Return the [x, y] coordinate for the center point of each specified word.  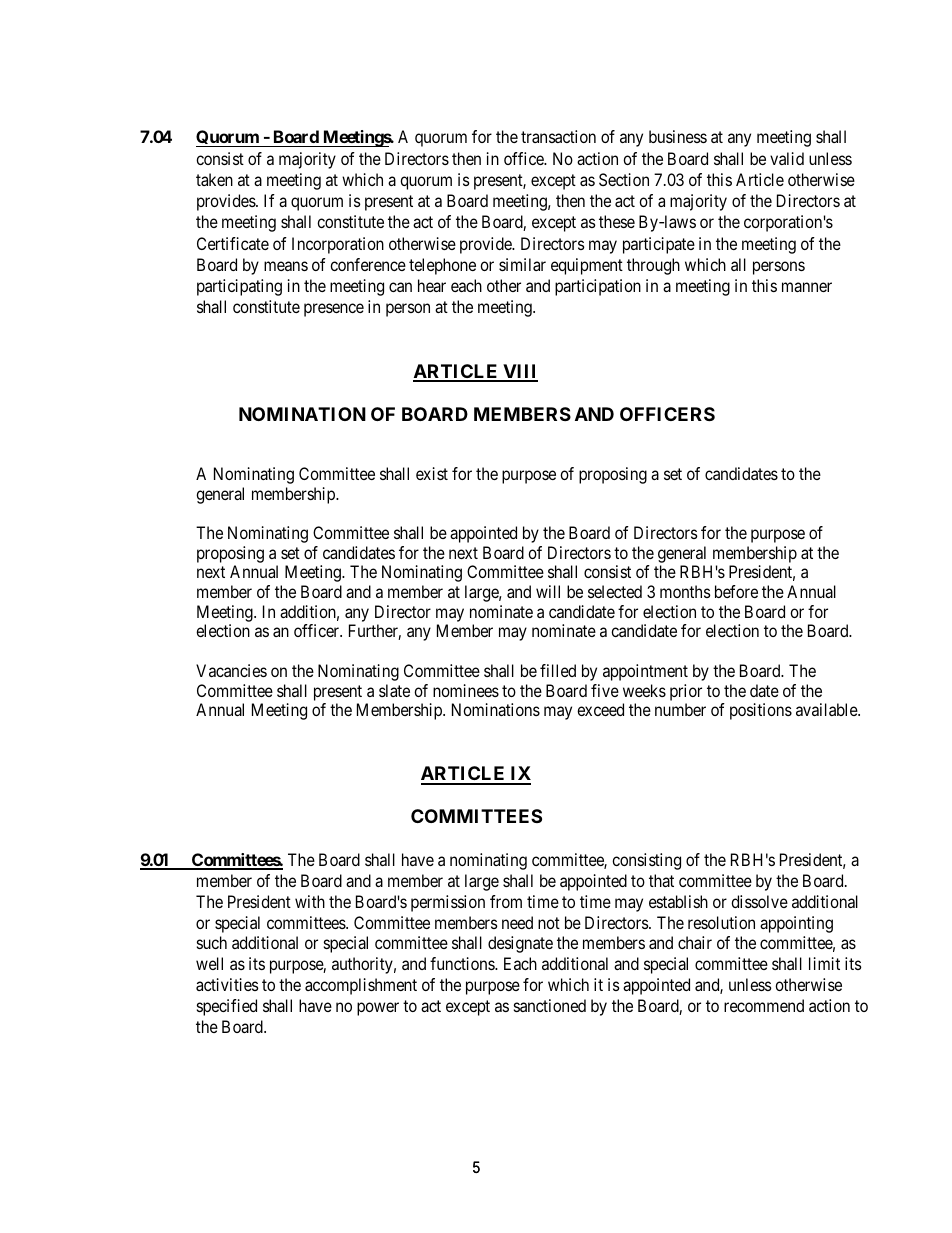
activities [227, 984]
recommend [764, 1005]
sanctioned [550, 1005]
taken [214, 179]
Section [624, 179]
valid [787, 158]
